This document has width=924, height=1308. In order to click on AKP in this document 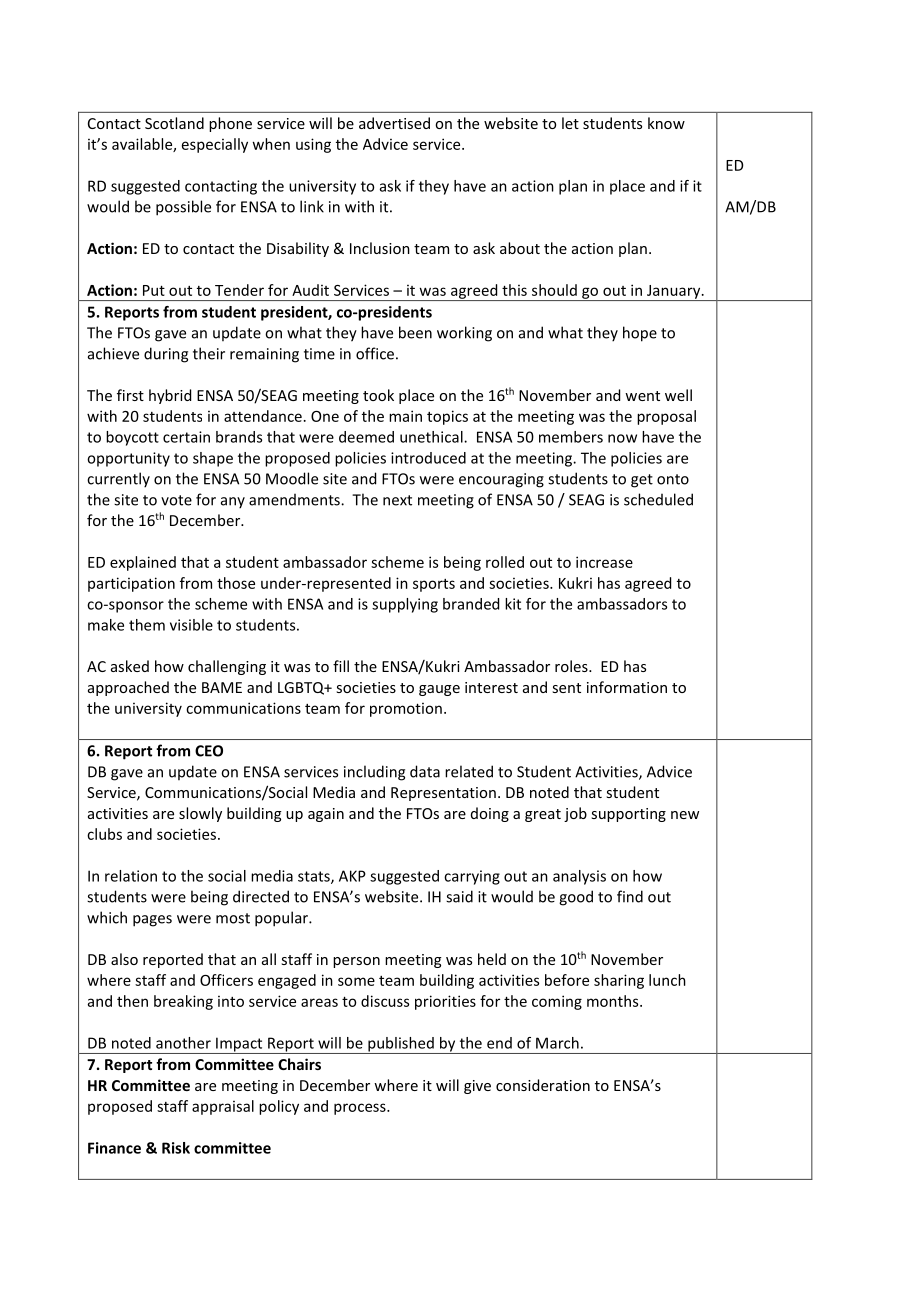, I will do `click(352, 876)`.
